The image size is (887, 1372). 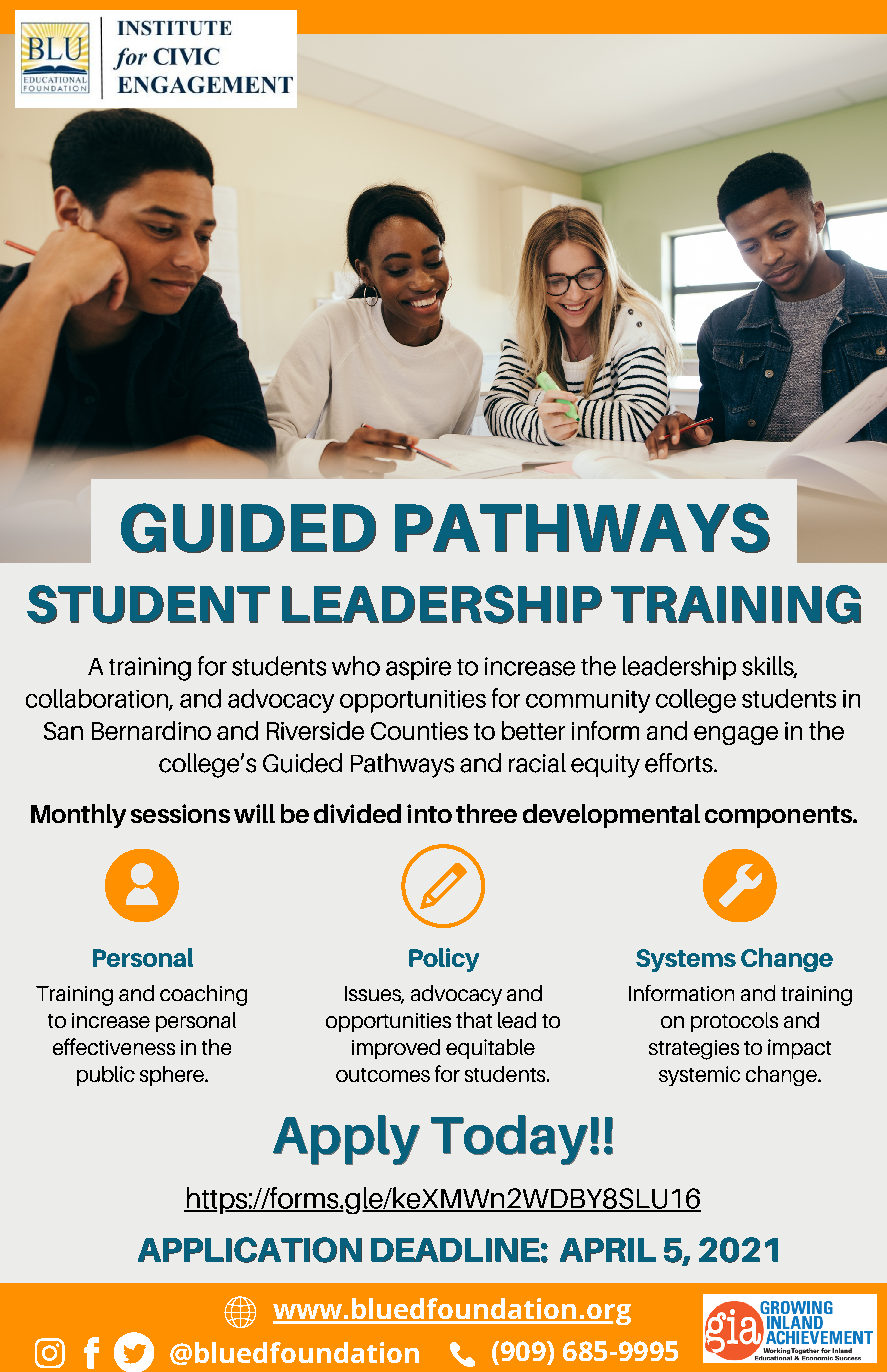 What do you see at coordinates (151, 730) in the page?
I see `Bernardino` at bounding box center [151, 730].
